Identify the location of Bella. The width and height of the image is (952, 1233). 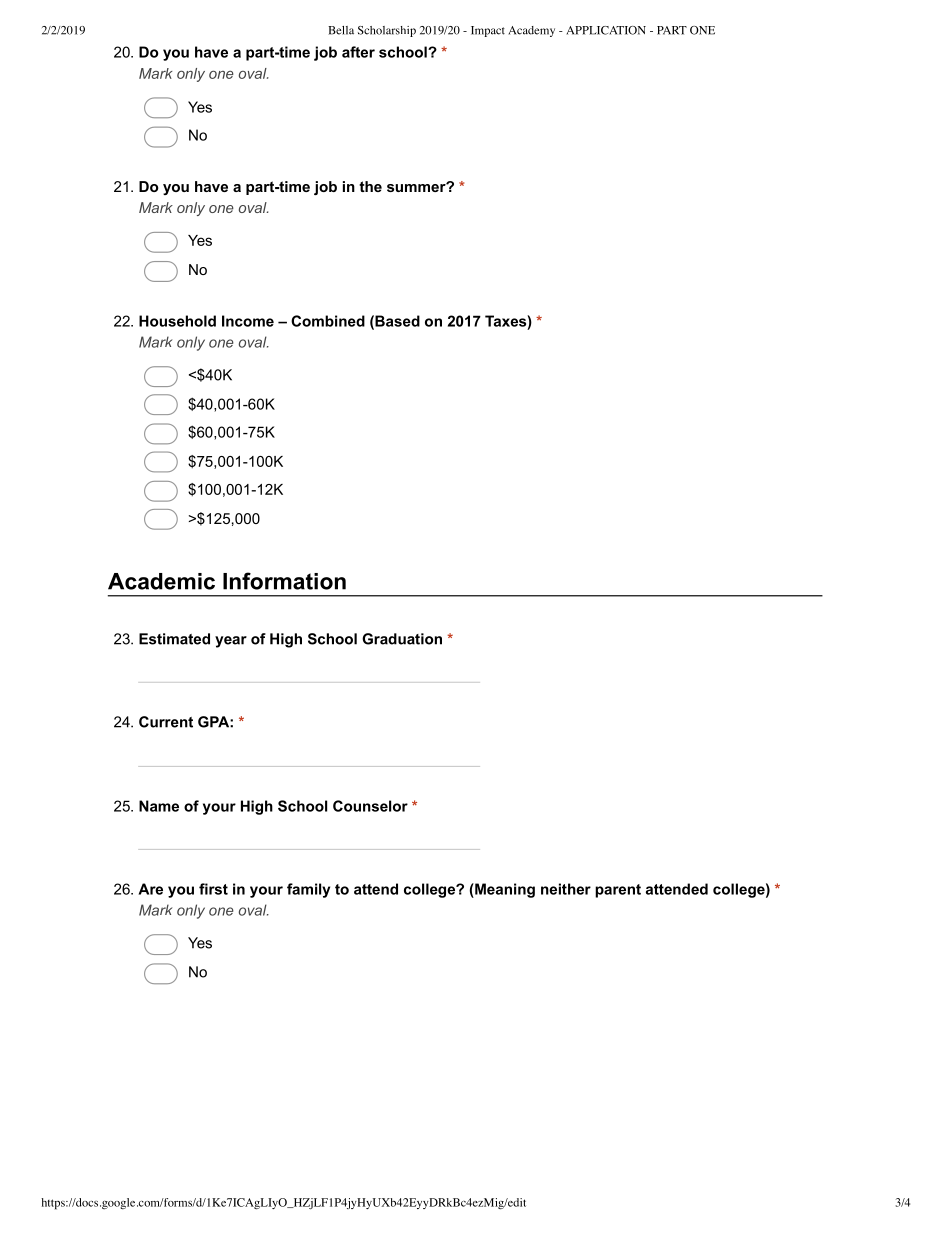
(341, 30).
